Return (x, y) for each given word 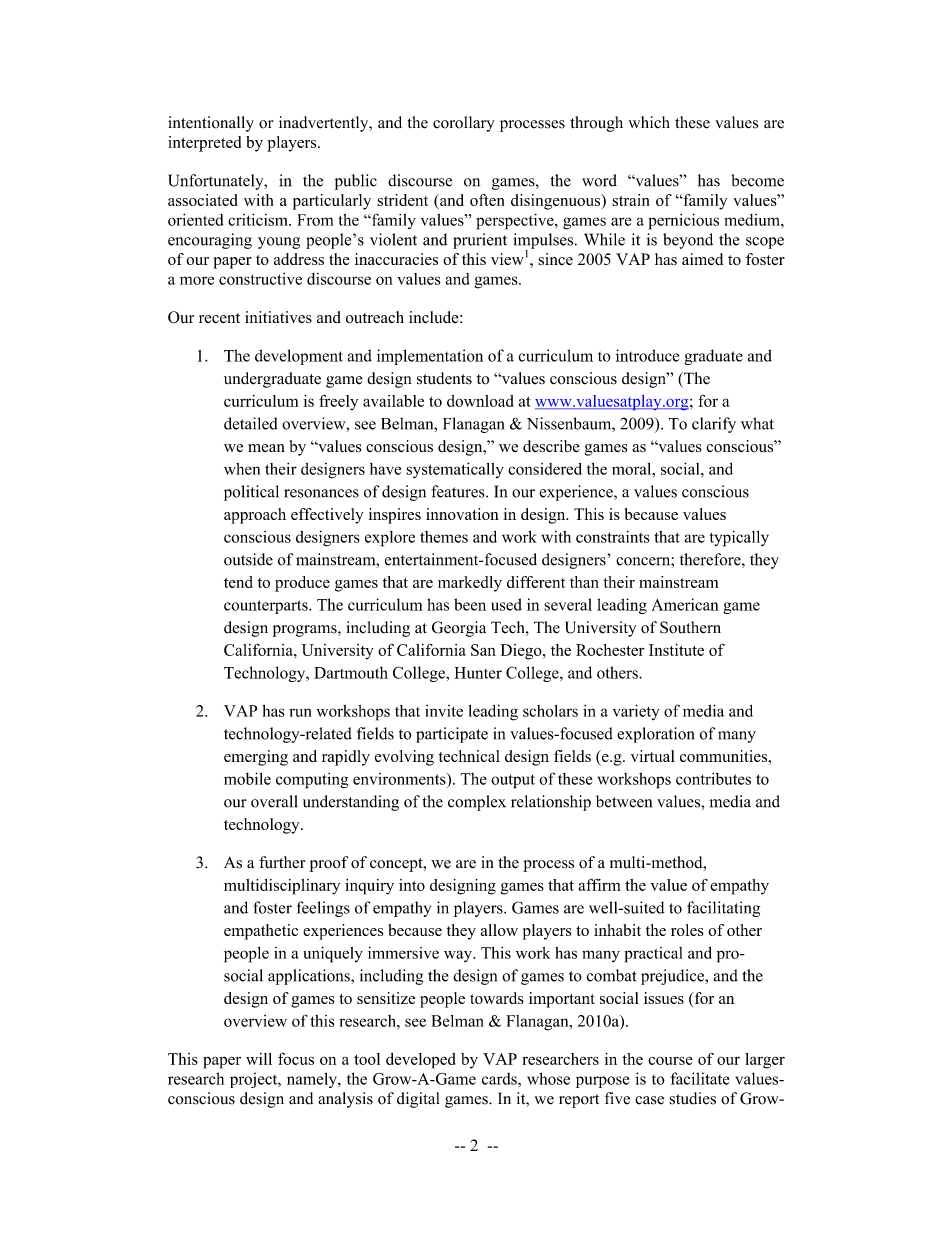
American (685, 604)
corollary (464, 124)
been (470, 604)
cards (500, 1078)
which (649, 122)
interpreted (204, 144)
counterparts (267, 607)
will (259, 1059)
